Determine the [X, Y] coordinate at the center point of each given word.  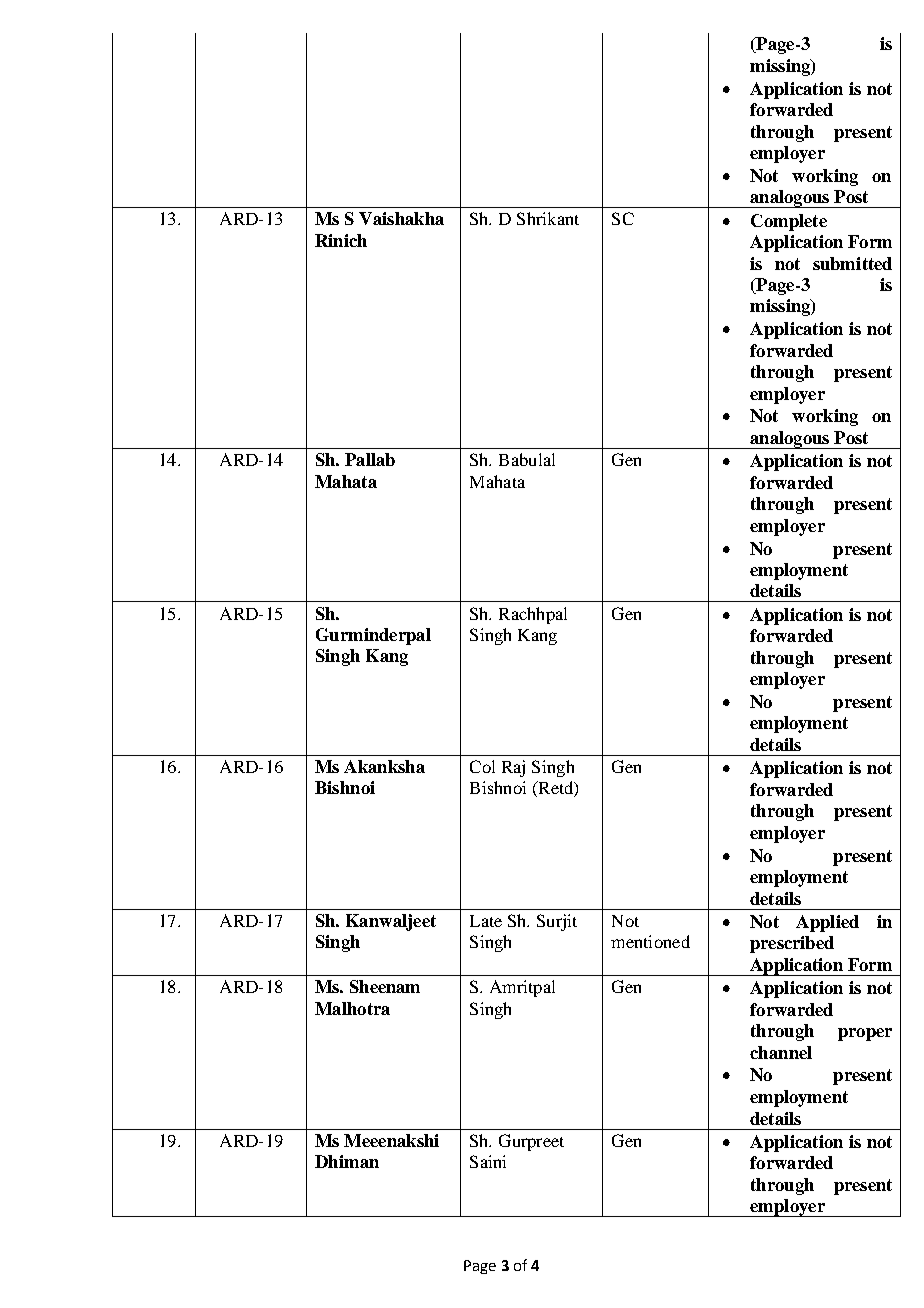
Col [482, 766]
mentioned [650, 941]
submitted [852, 263]
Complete [789, 222]
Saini [488, 1161]
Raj [513, 768]
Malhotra [352, 1008]
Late [486, 921]
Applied [827, 923]
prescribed [792, 944]
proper [865, 1034]
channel [781, 1052]
